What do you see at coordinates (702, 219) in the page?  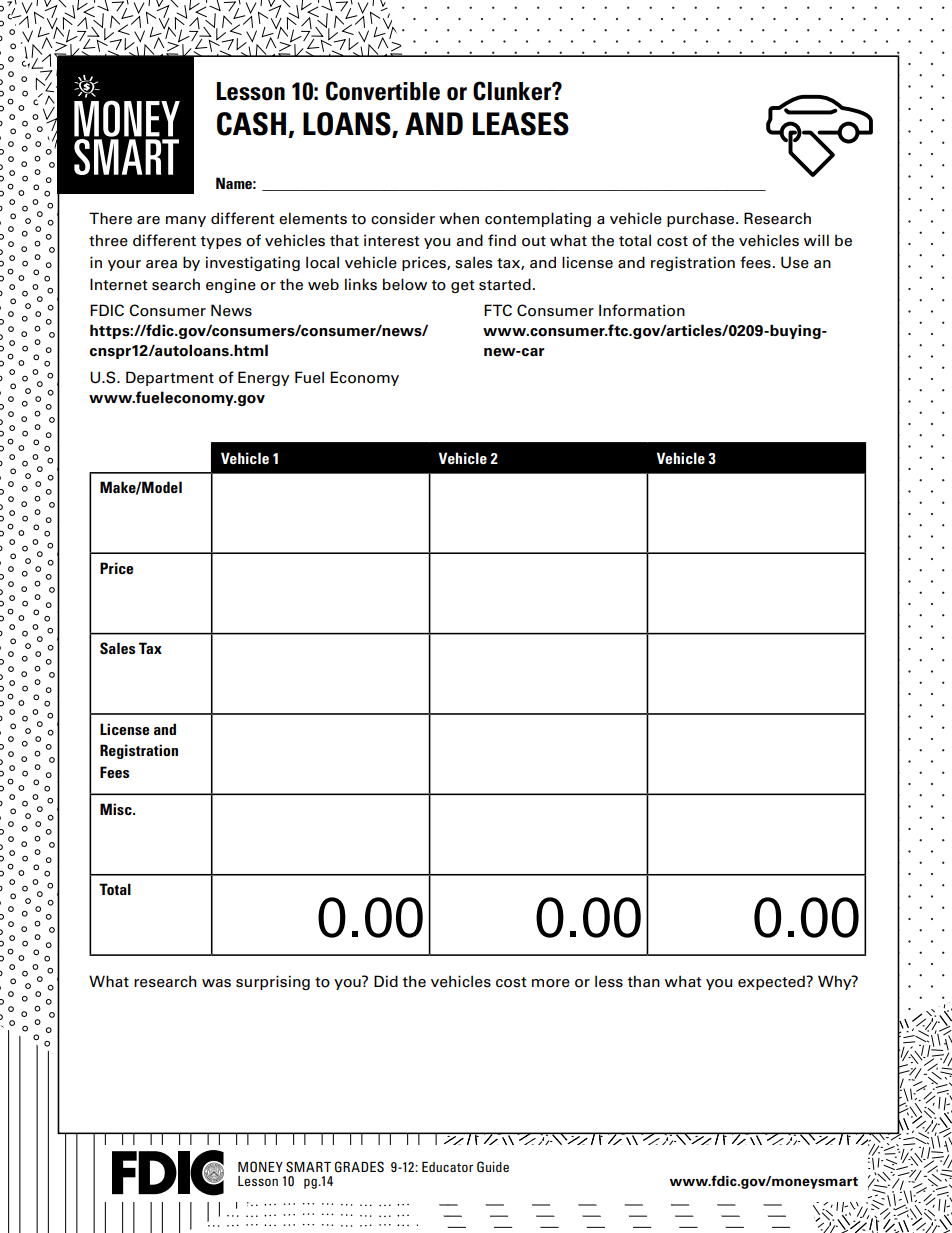 I see `purchase` at bounding box center [702, 219].
